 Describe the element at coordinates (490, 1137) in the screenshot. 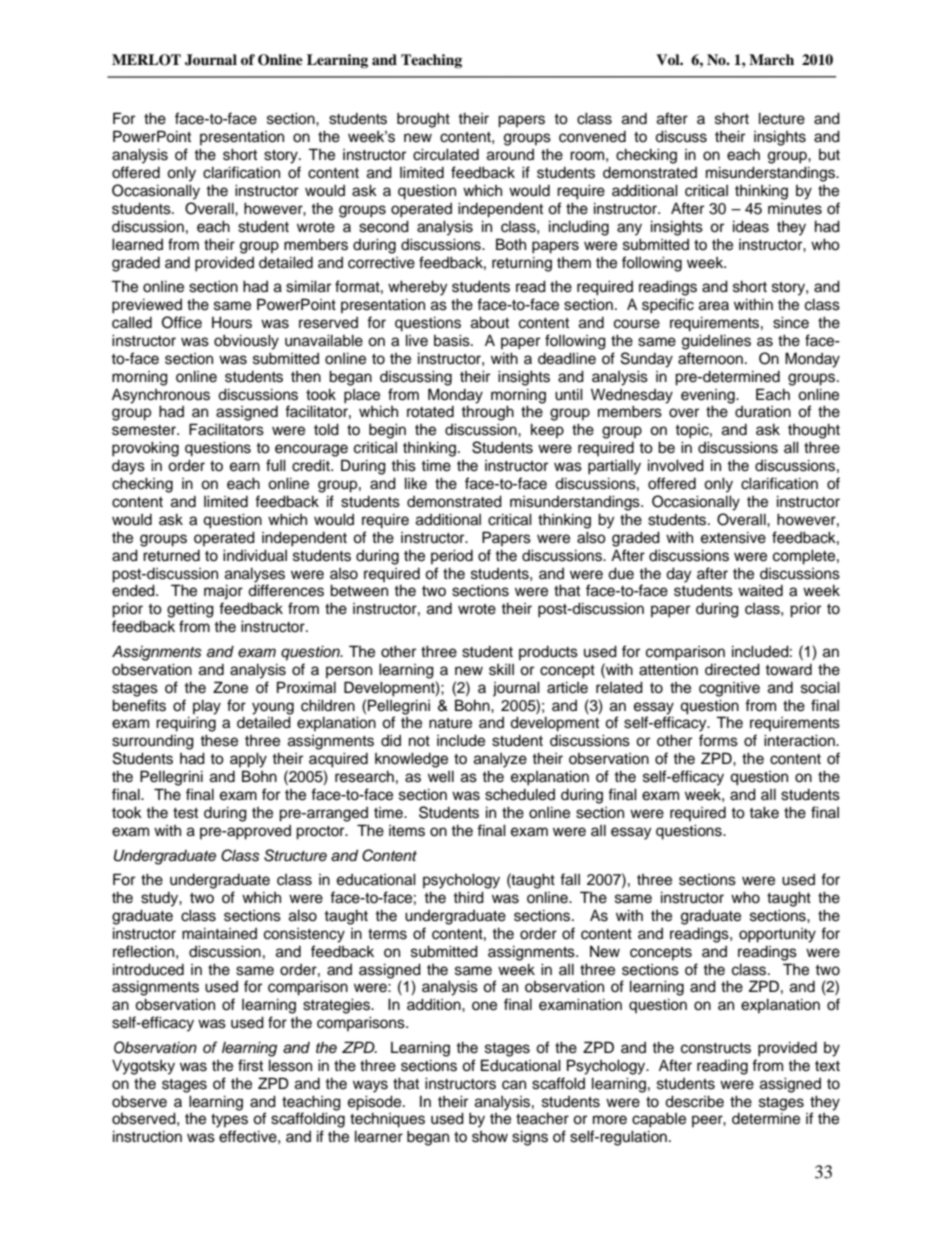

I see `show` at that location.
